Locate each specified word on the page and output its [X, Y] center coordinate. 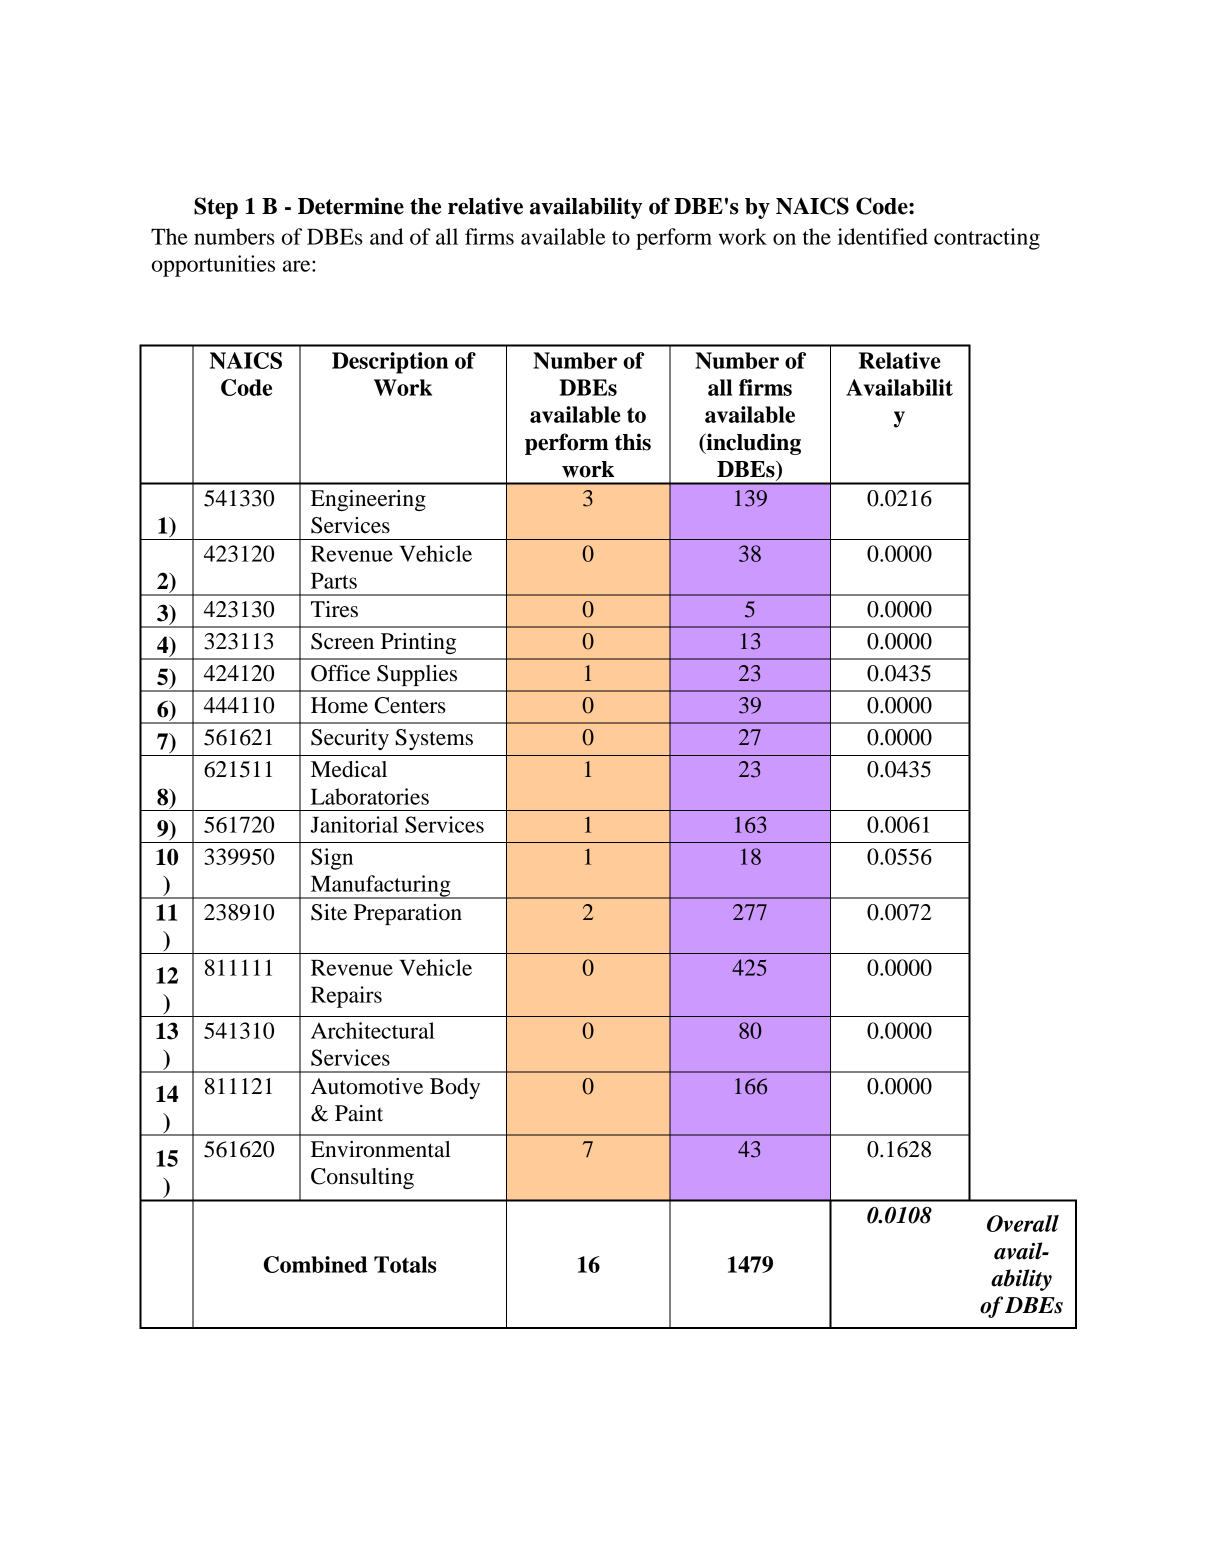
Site [329, 912]
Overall [1023, 1223]
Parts [334, 581]
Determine [351, 206]
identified [883, 236]
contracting [987, 239]
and [387, 236]
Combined [316, 1264]
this [633, 442]
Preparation [408, 914]
